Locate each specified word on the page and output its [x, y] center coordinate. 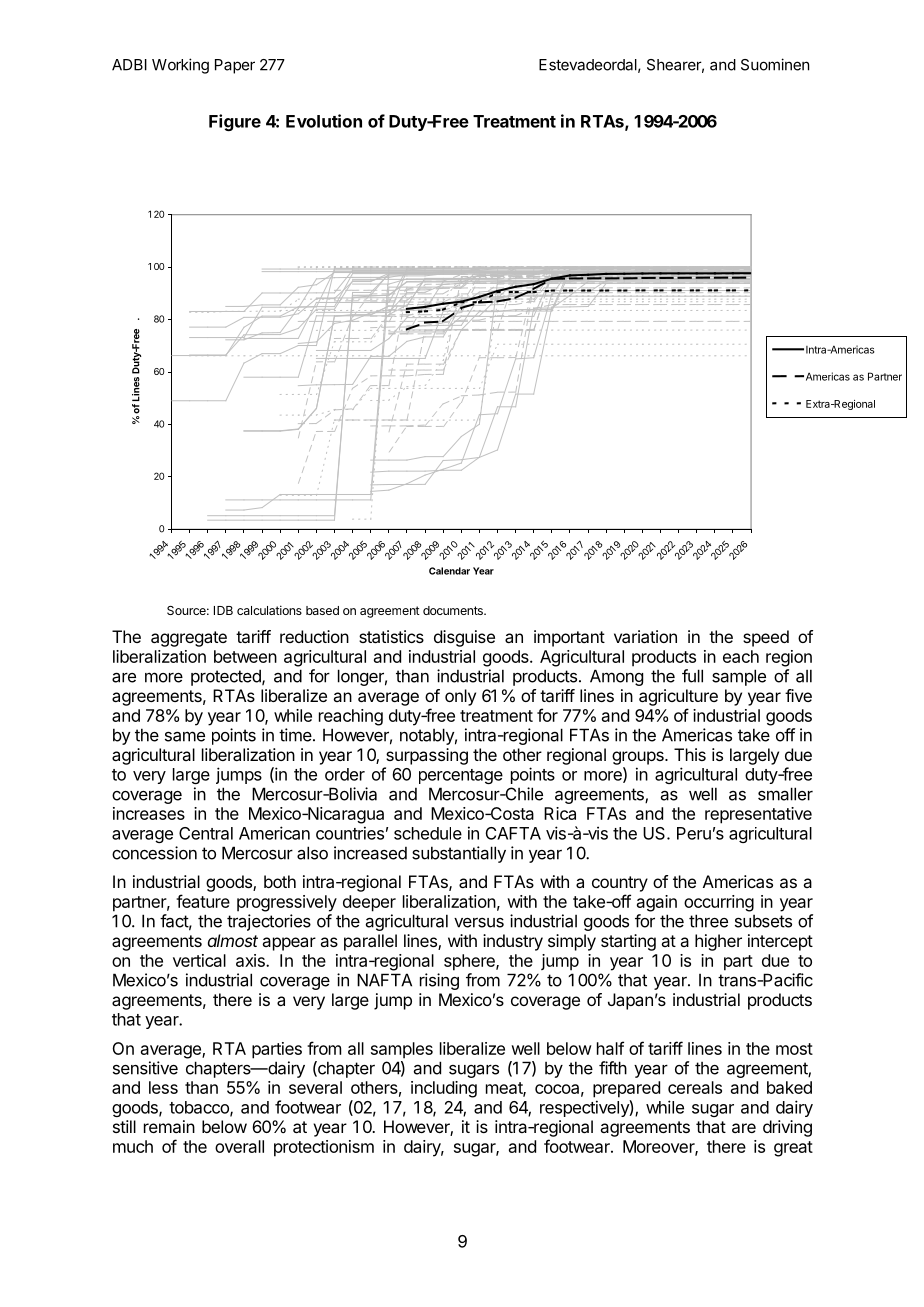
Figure [235, 122]
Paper [235, 66]
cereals [695, 1087]
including [444, 1089]
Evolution [324, 121]
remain [169, 1126]
